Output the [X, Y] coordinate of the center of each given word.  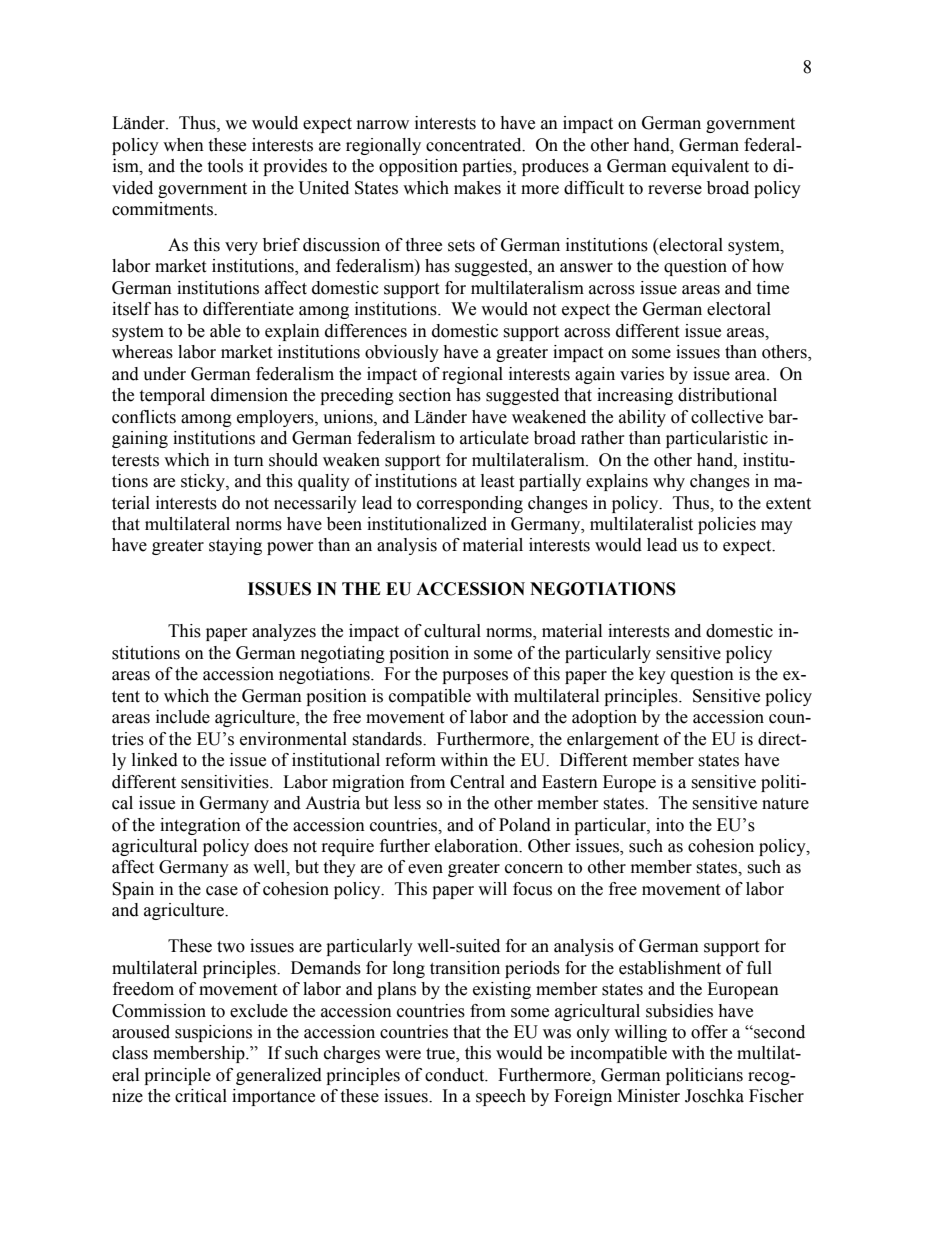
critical [201, 1096]
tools [225, 166]
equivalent [710, 167]
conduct [456, 1075]
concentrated [475, 145]
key [652, 675]
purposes [475, 677]
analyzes [284, 632]
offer [709, 1032]
